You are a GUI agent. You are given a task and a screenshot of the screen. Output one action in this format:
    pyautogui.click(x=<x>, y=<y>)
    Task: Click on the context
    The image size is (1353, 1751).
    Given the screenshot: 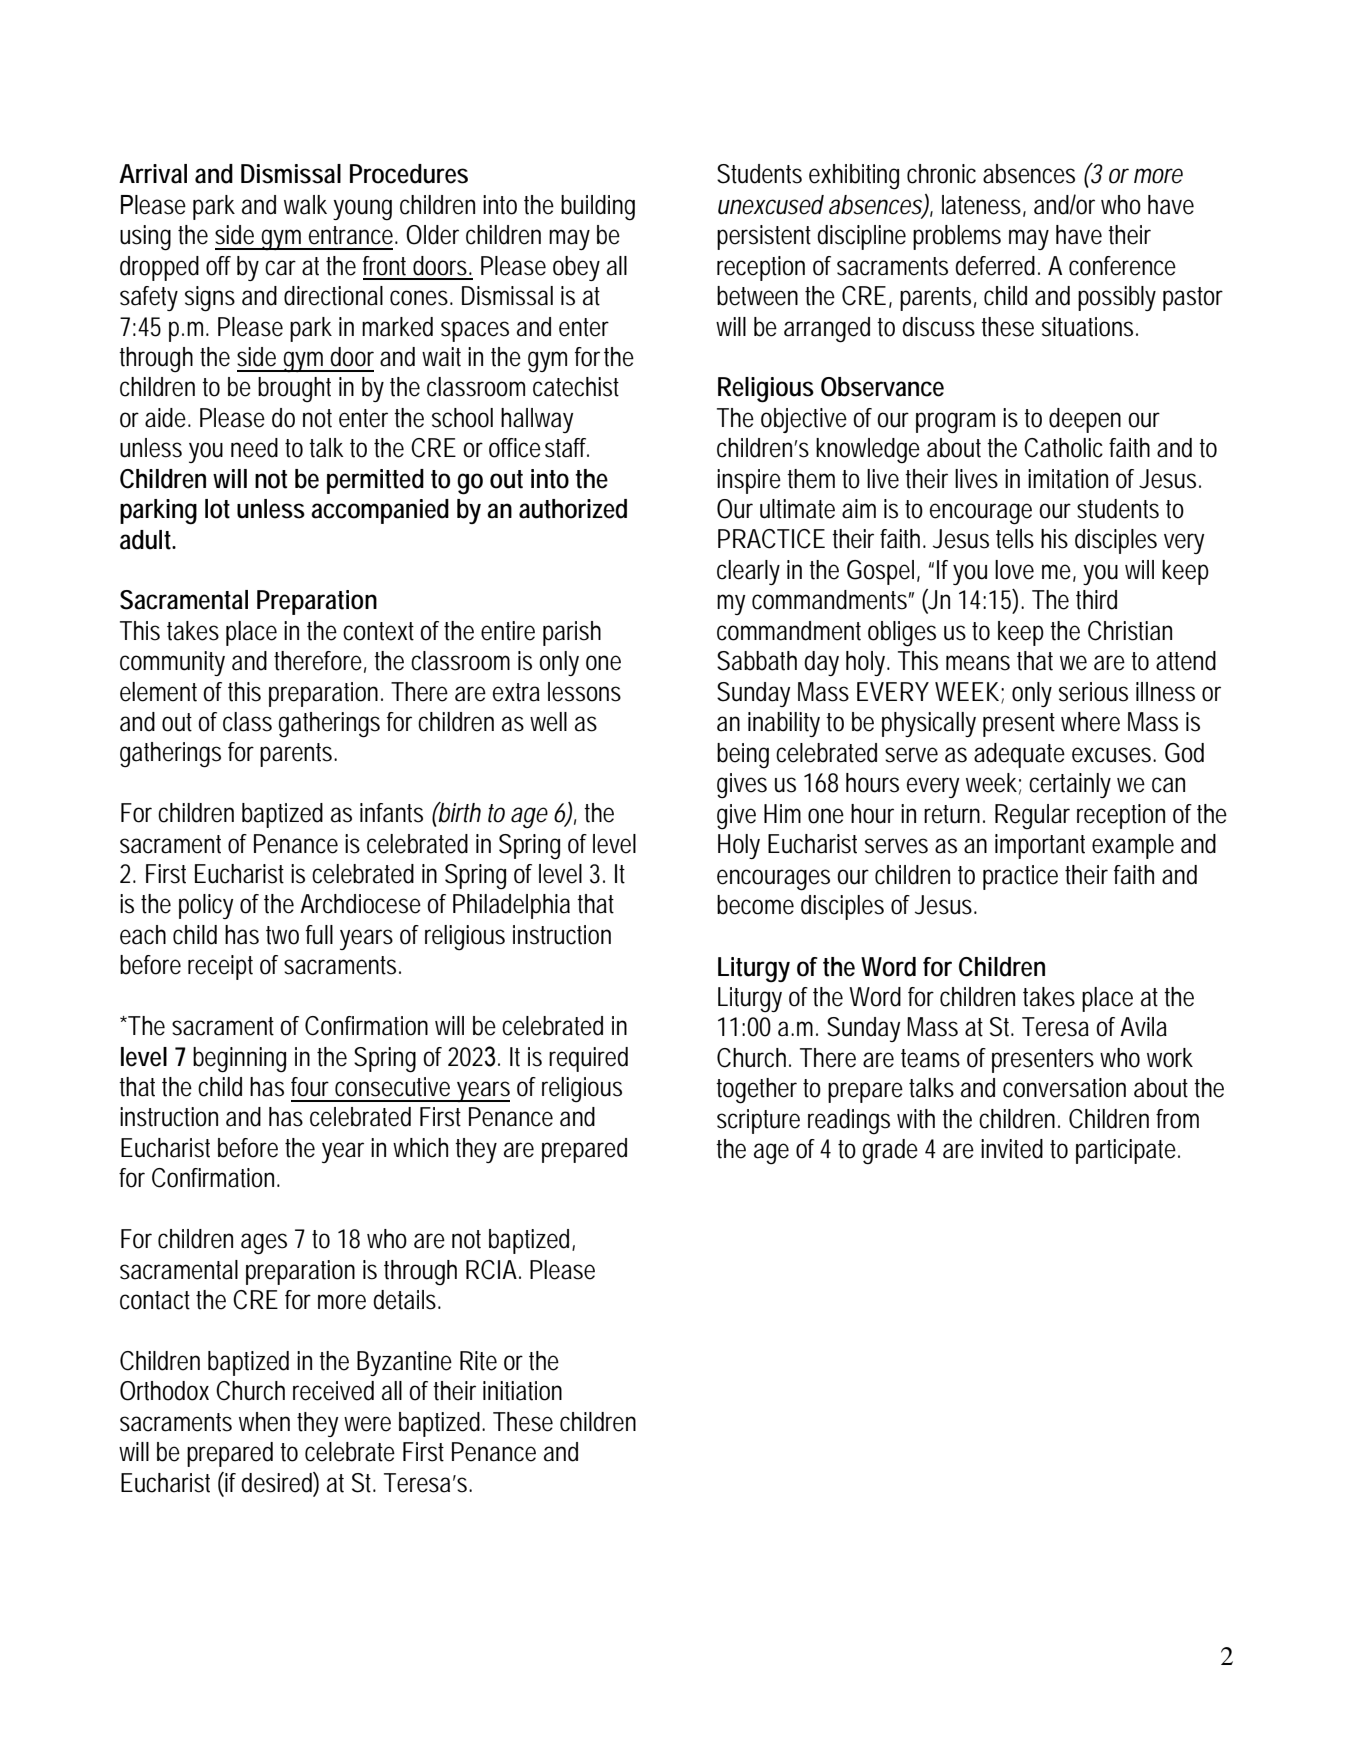 What is the action you would take?
    pyautogui.click(x=378, y=631)
